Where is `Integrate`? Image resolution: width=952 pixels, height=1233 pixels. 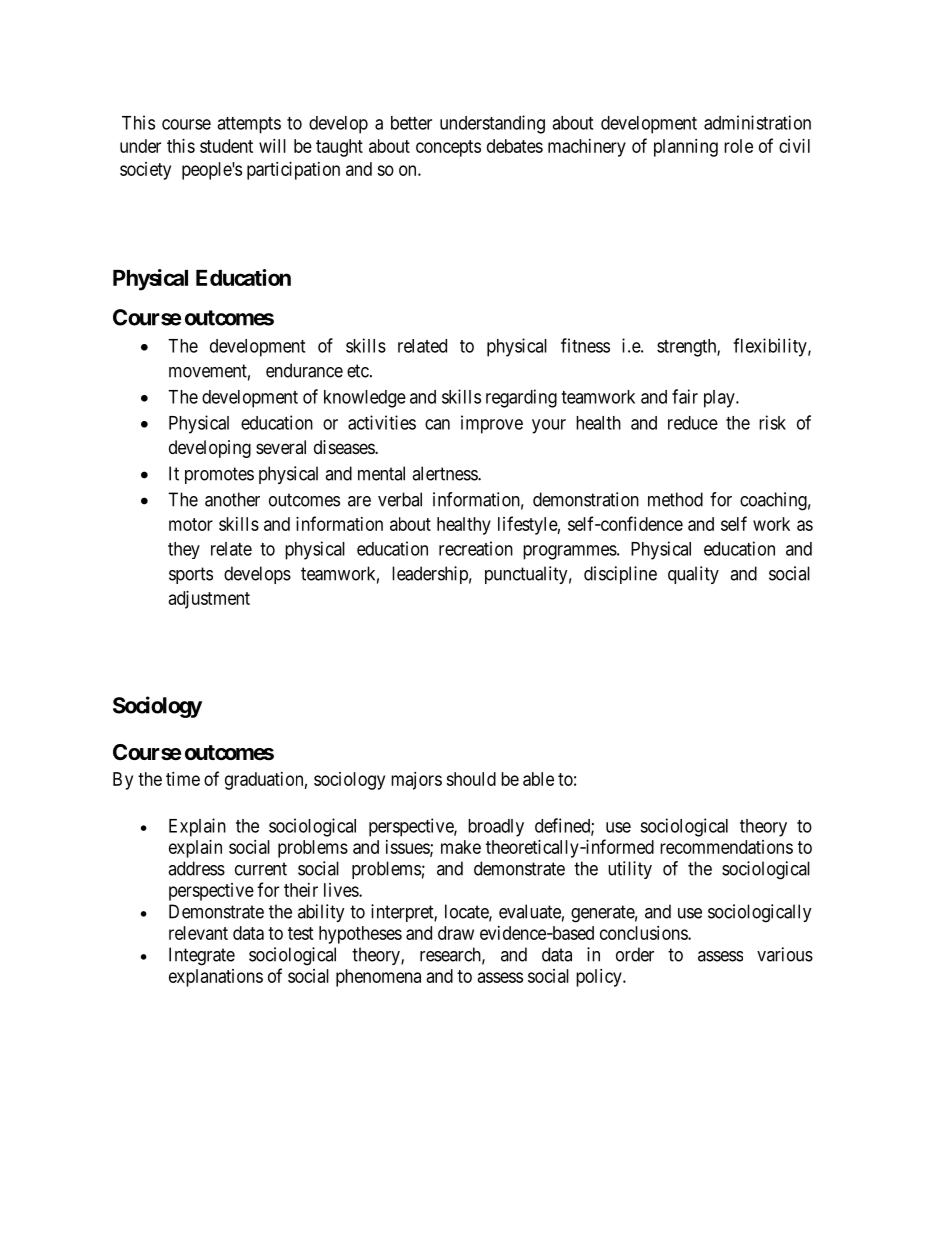
Integrate is located at coordinates (202, 956).
